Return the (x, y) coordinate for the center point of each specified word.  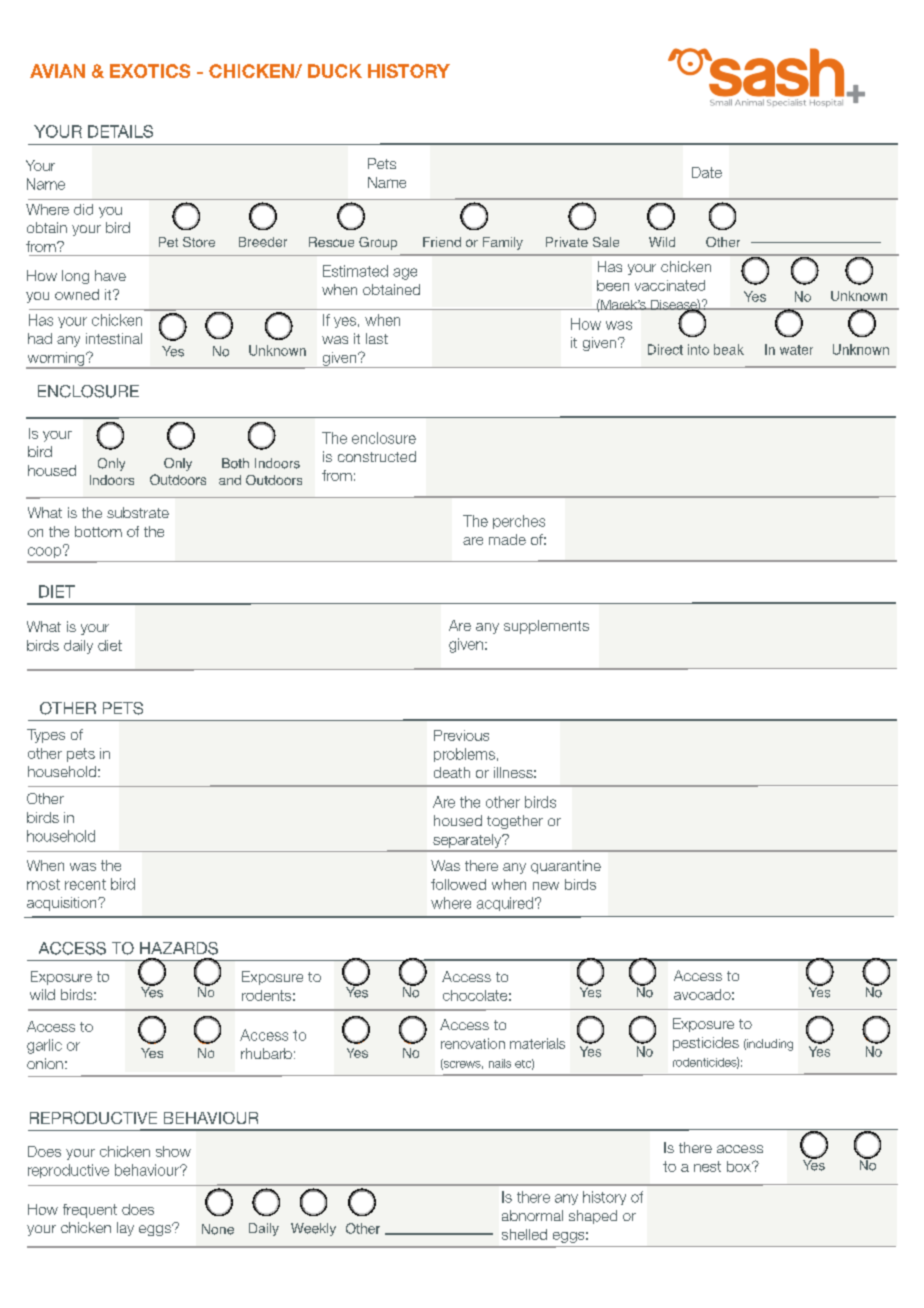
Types (46, 736)
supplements (546, 627)
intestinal (114, 338)
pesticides (706, 1044)
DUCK (335, 71)
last (377, 338)
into (698, 349)
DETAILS (120, 131)
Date (707, 172)
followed (458, 884)
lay (125, 1229)
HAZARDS (179, 948)
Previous (461, 735)
